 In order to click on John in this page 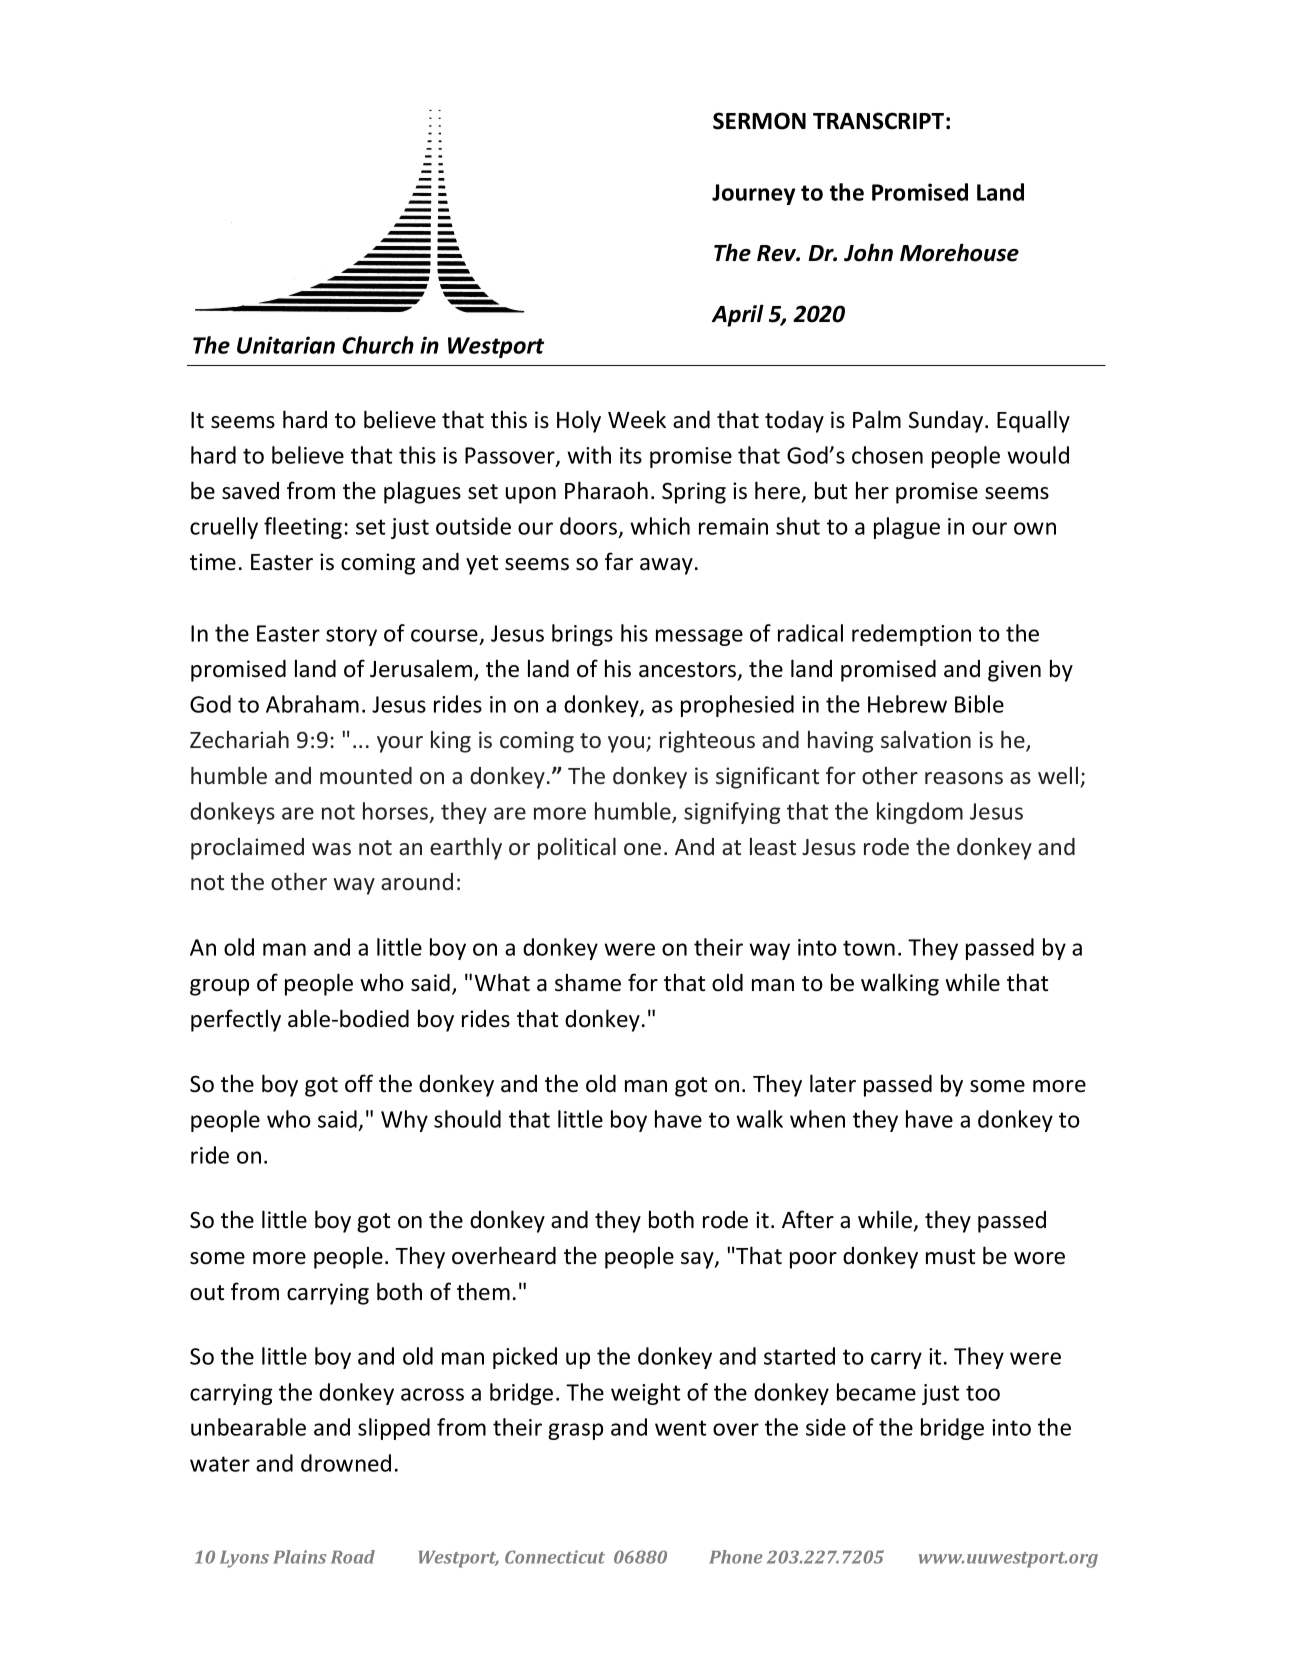, I will do `click(868, 252)`.
